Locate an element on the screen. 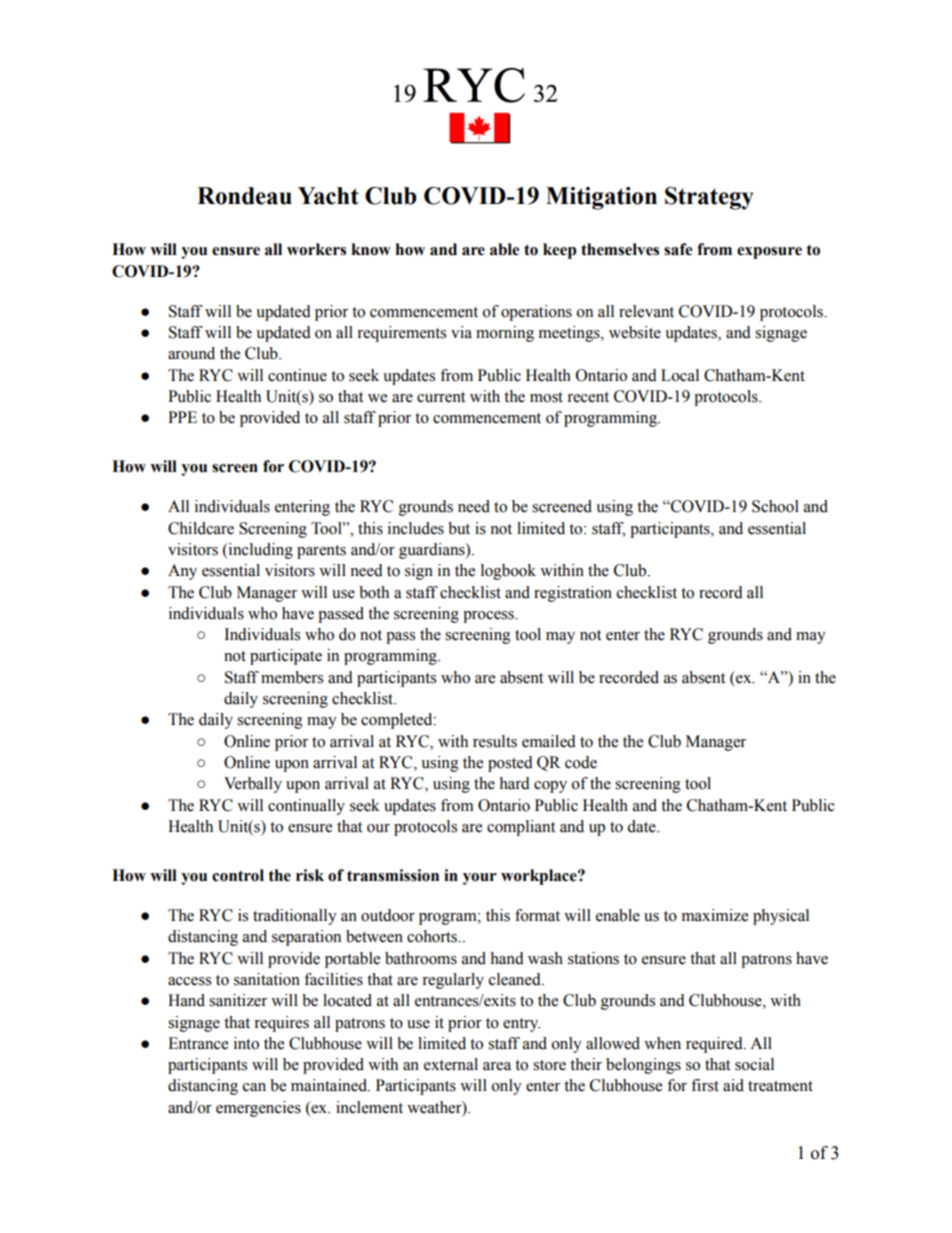 The width and height of the screenshot is (952, 1233). can is located at coordinates (254, 1087).
